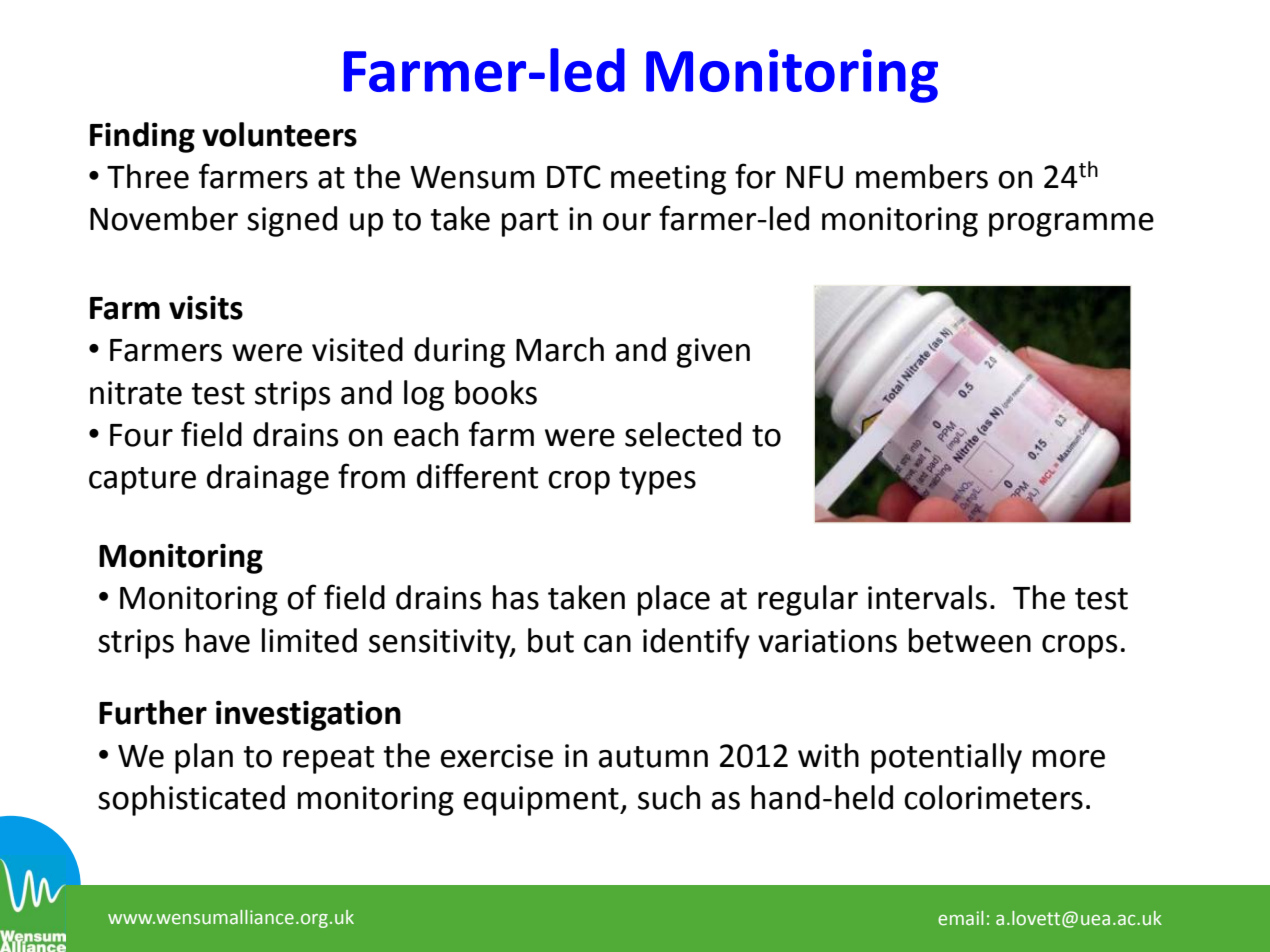  Describe the element at coordinates (674, 600) in the screenshot. I see `place` at that location.
